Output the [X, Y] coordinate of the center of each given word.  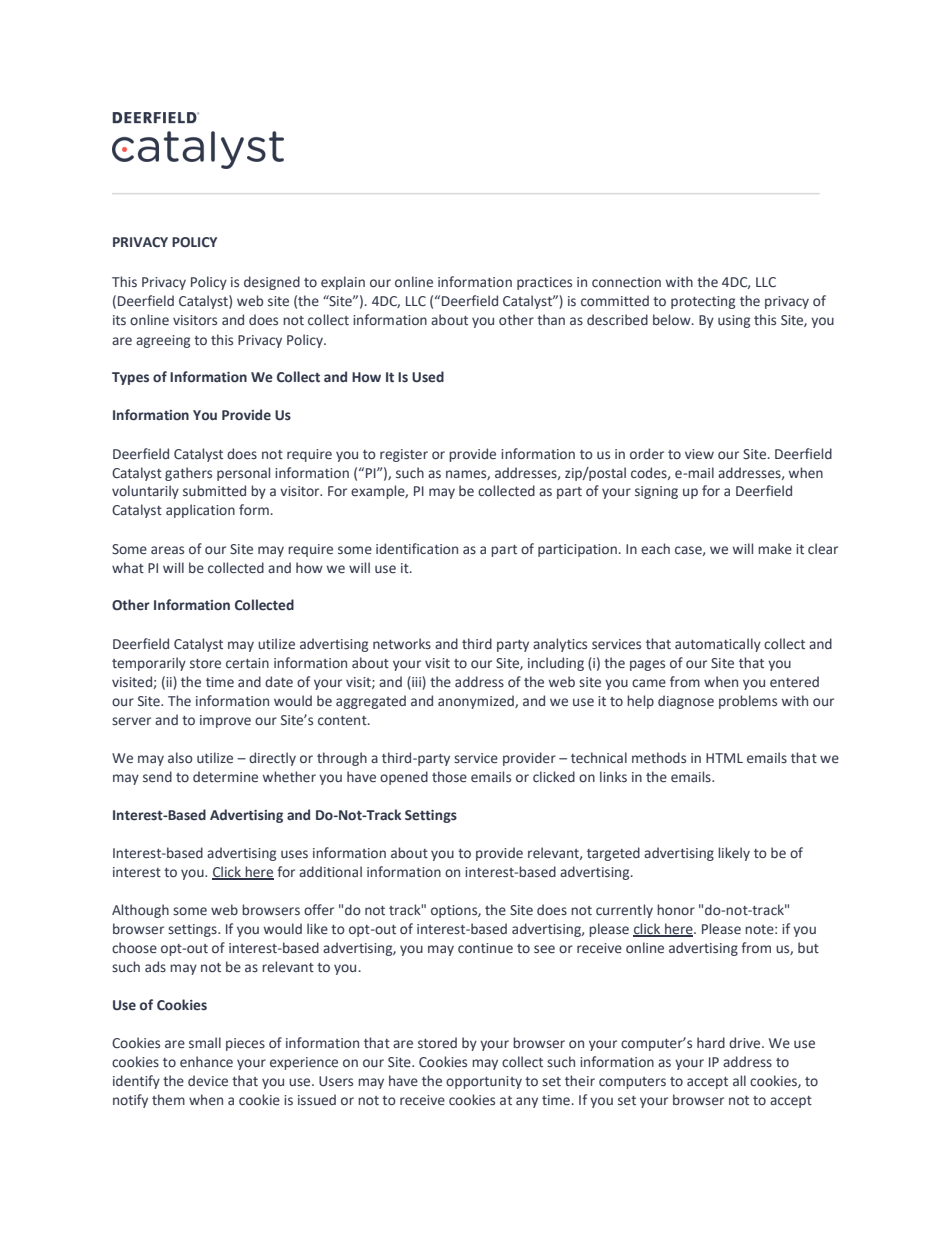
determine [225, 777]
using [734, 321]
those [449, 777]
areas [167, 550]
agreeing [163, 341]
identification [417, 549]
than [551, 319]
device [208, 1081]
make [775, 549]
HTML [724, 758]
